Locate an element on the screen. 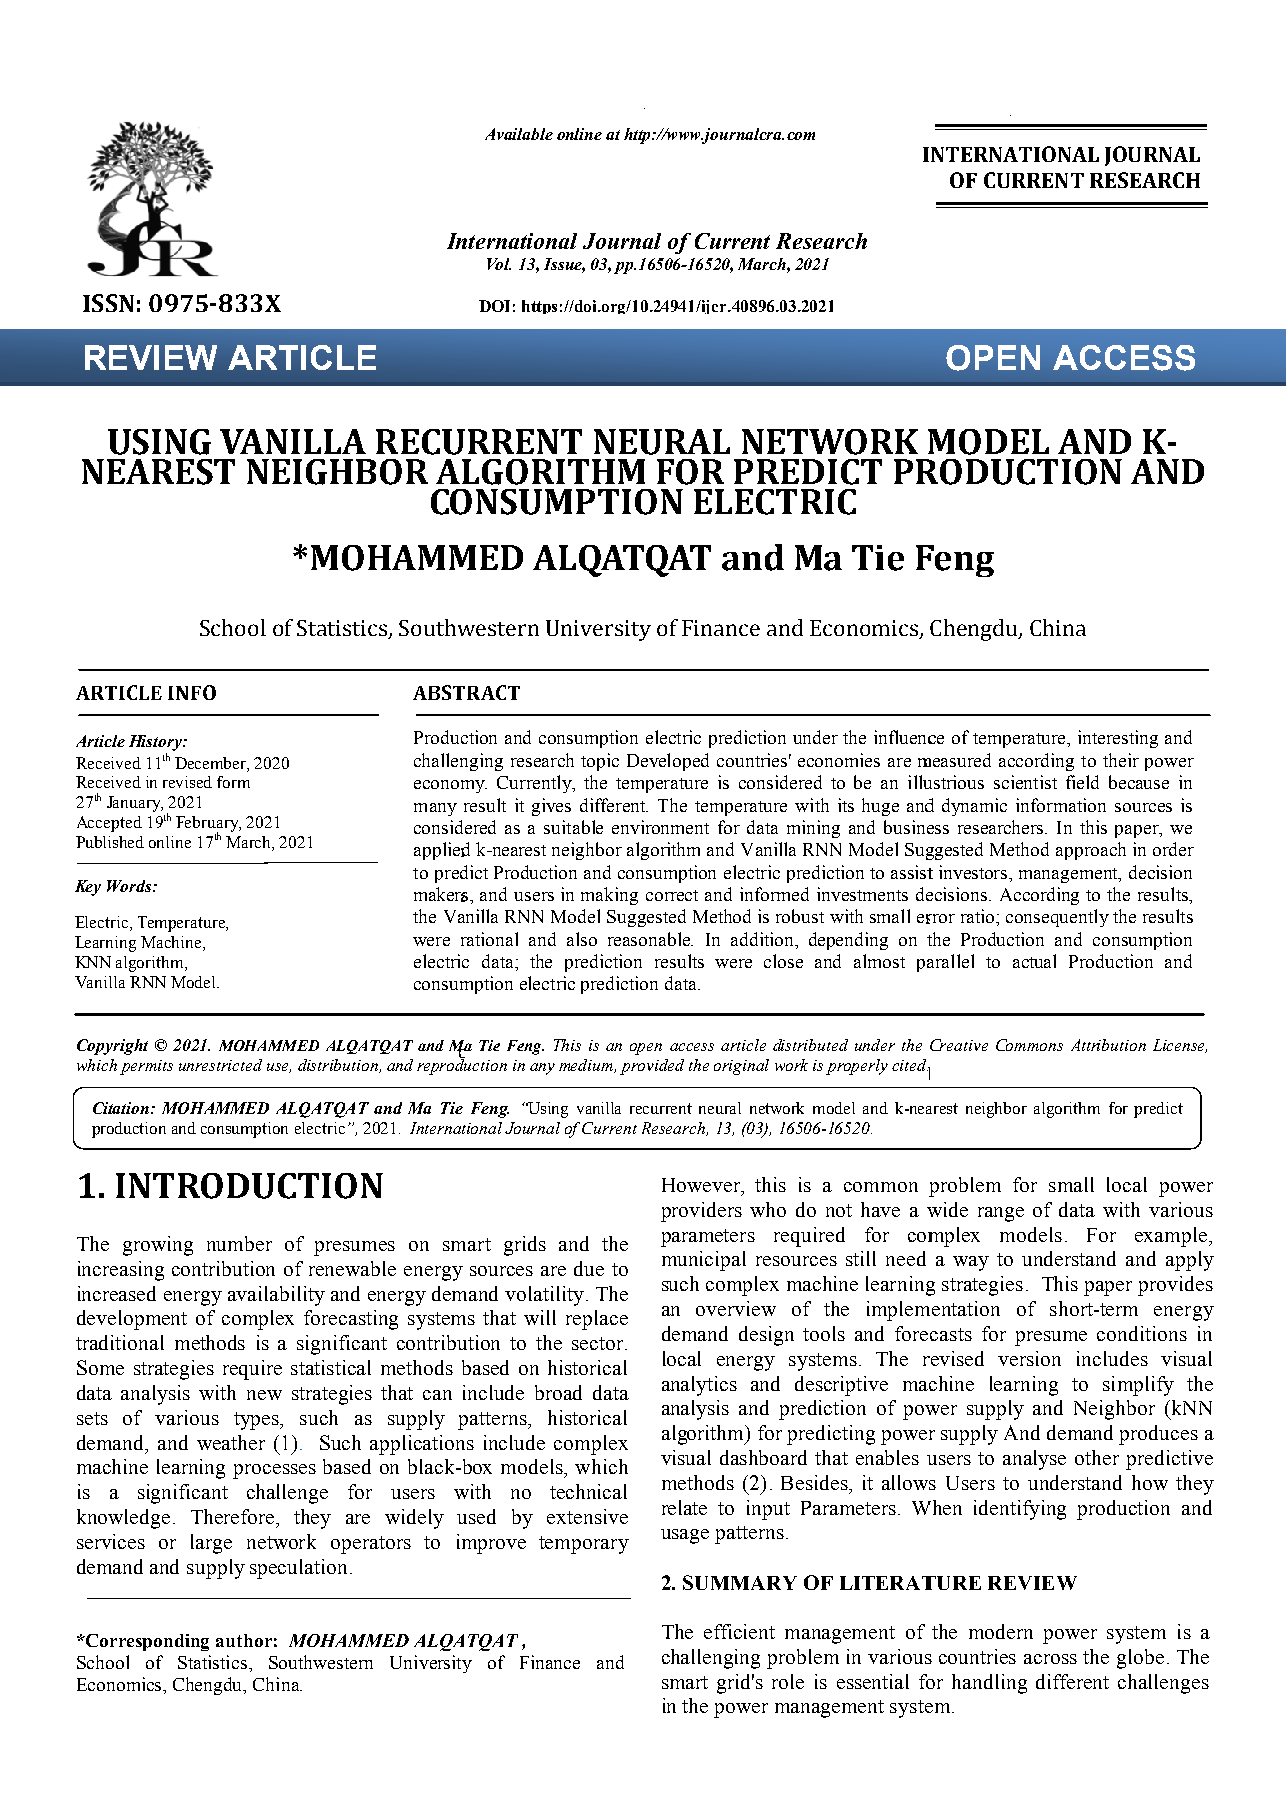  February is located at coordinates (208, 825).
